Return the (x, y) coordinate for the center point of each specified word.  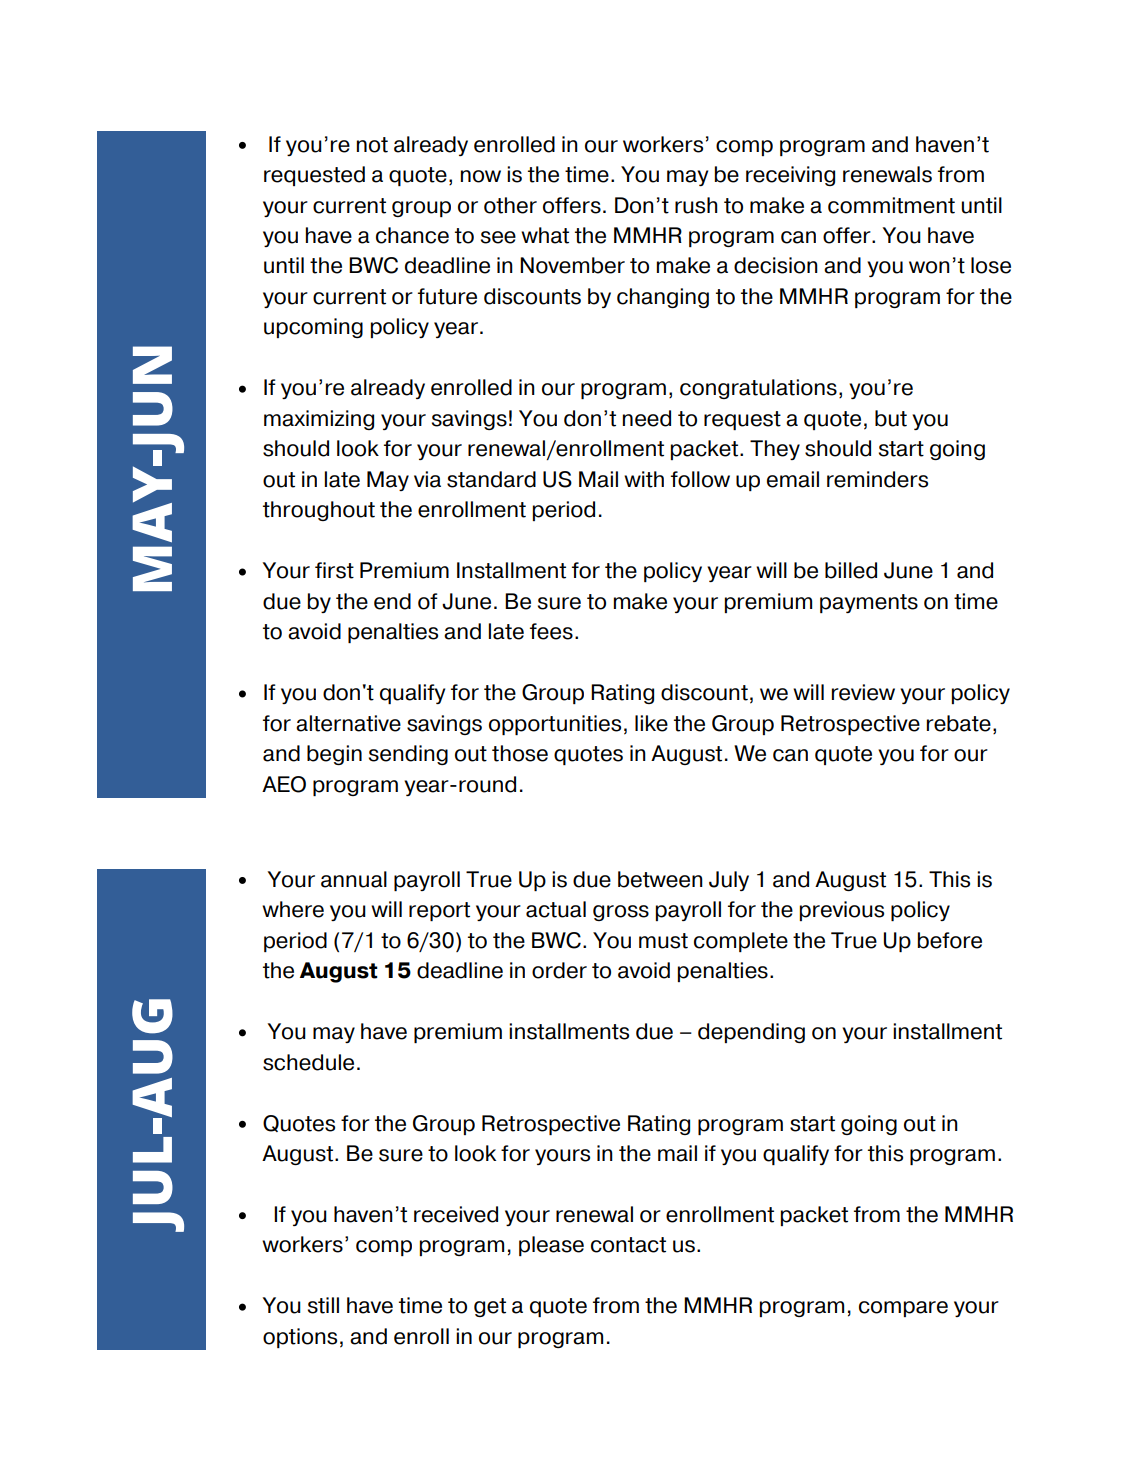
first (334, 570)
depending (751, 1033)
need (647, 418)
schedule (308, 1062)
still (323, 1305)
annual (354, 879)
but (891, 418)
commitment (891, 205)
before (950, 940)
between (660, 879)
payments (869, 603)
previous (842, 911)
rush (696, 205)
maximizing (319, 420)
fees (551, 631)
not (372, 145)
